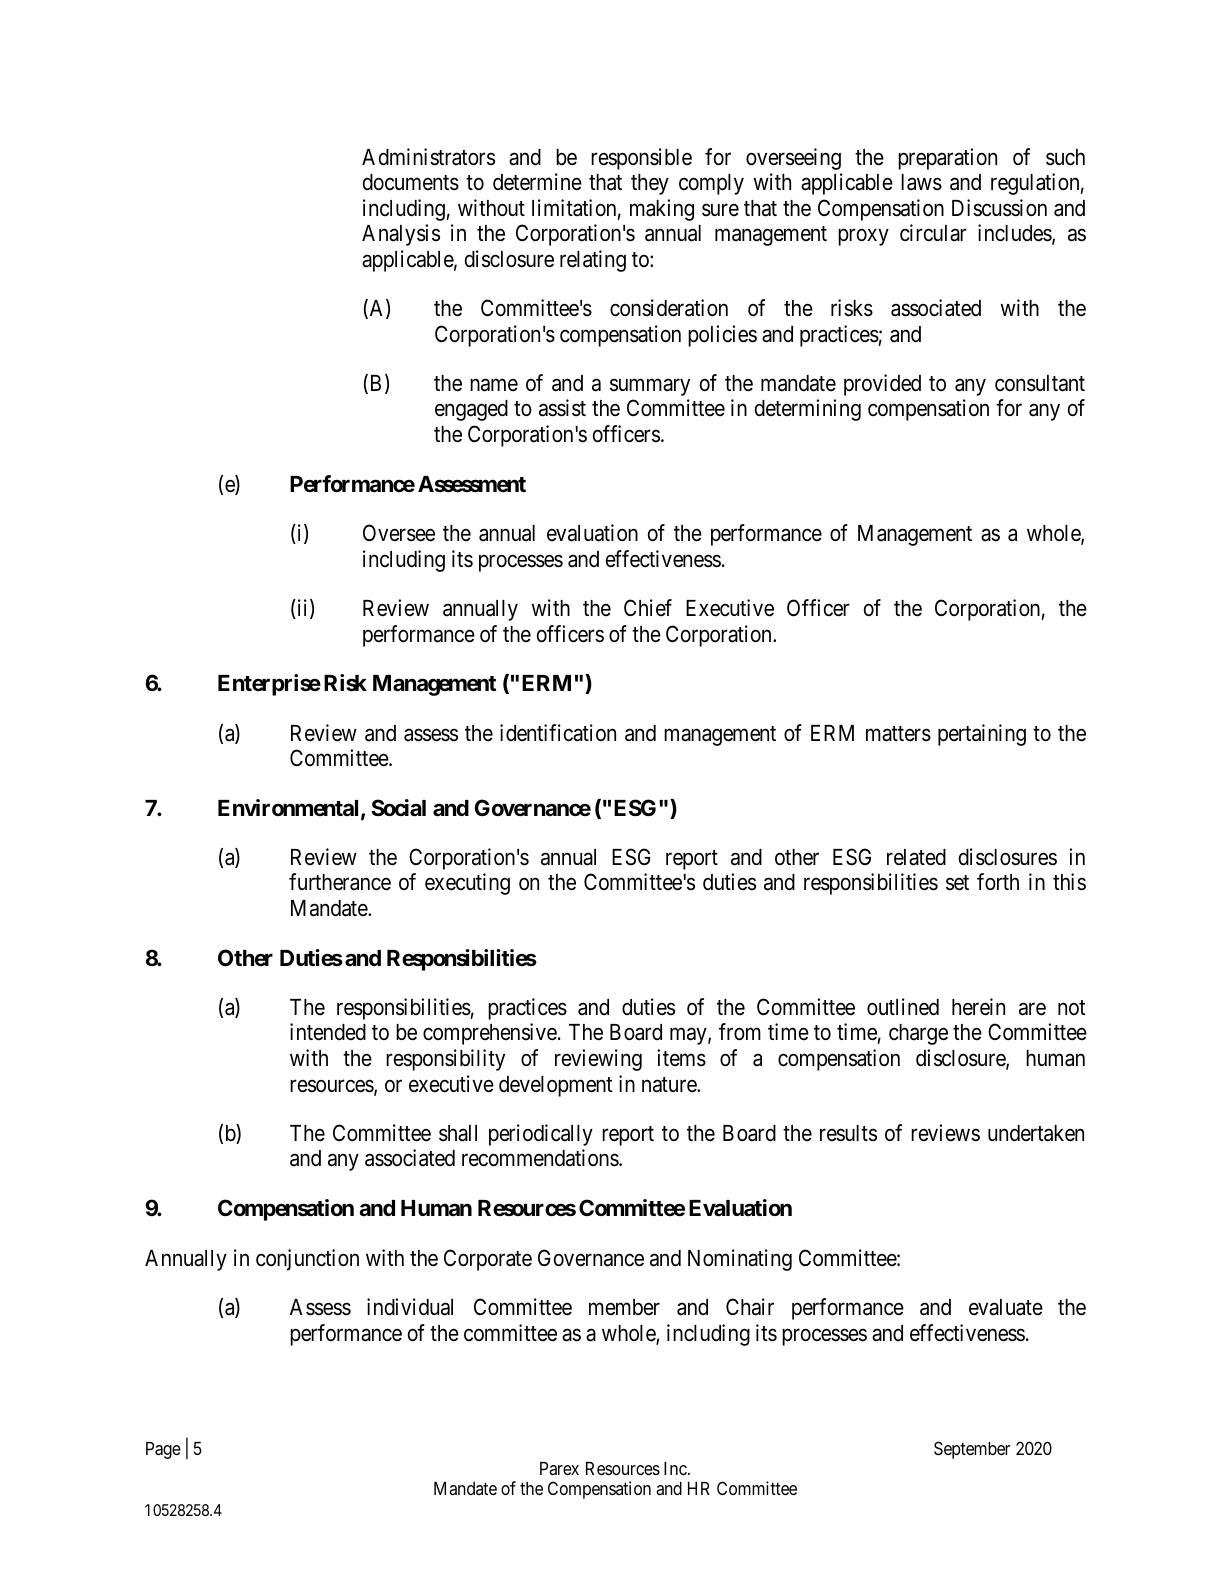 This screenshot has height=1592, width=1230. Describe the element at coordinates (999, 208) in the screenshot. I see `Discussion` at that location.
